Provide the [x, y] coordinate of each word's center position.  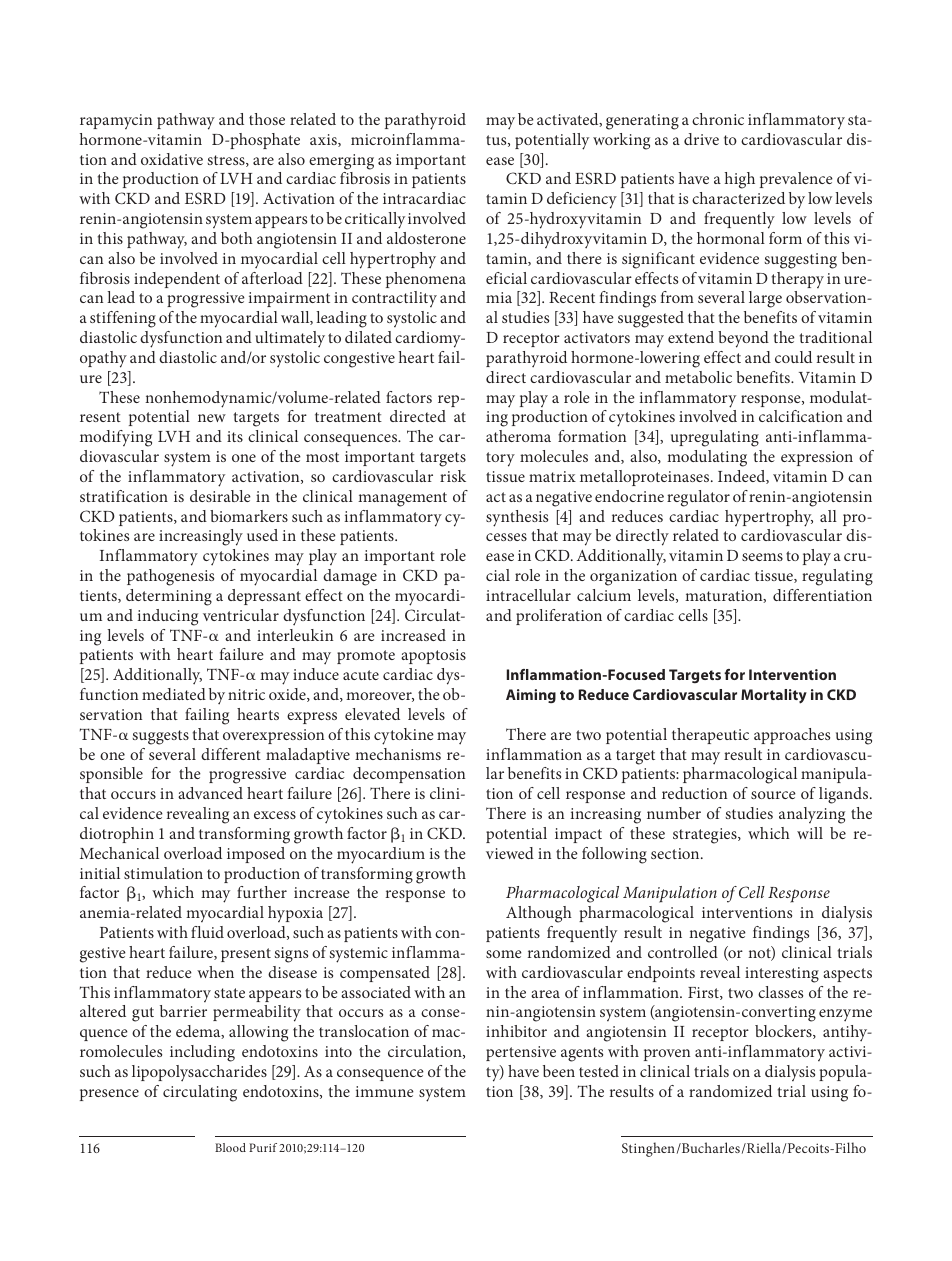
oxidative [172, 159]
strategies [706, 836]
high [740, 180]
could [793, 357]
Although [539, 914]
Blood [230, 1147]
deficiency [582, 200]
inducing [168, 617]
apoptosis [433, 656]
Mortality [774, 696]
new [212, 418]
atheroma [518, 436]
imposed [256, 855]
